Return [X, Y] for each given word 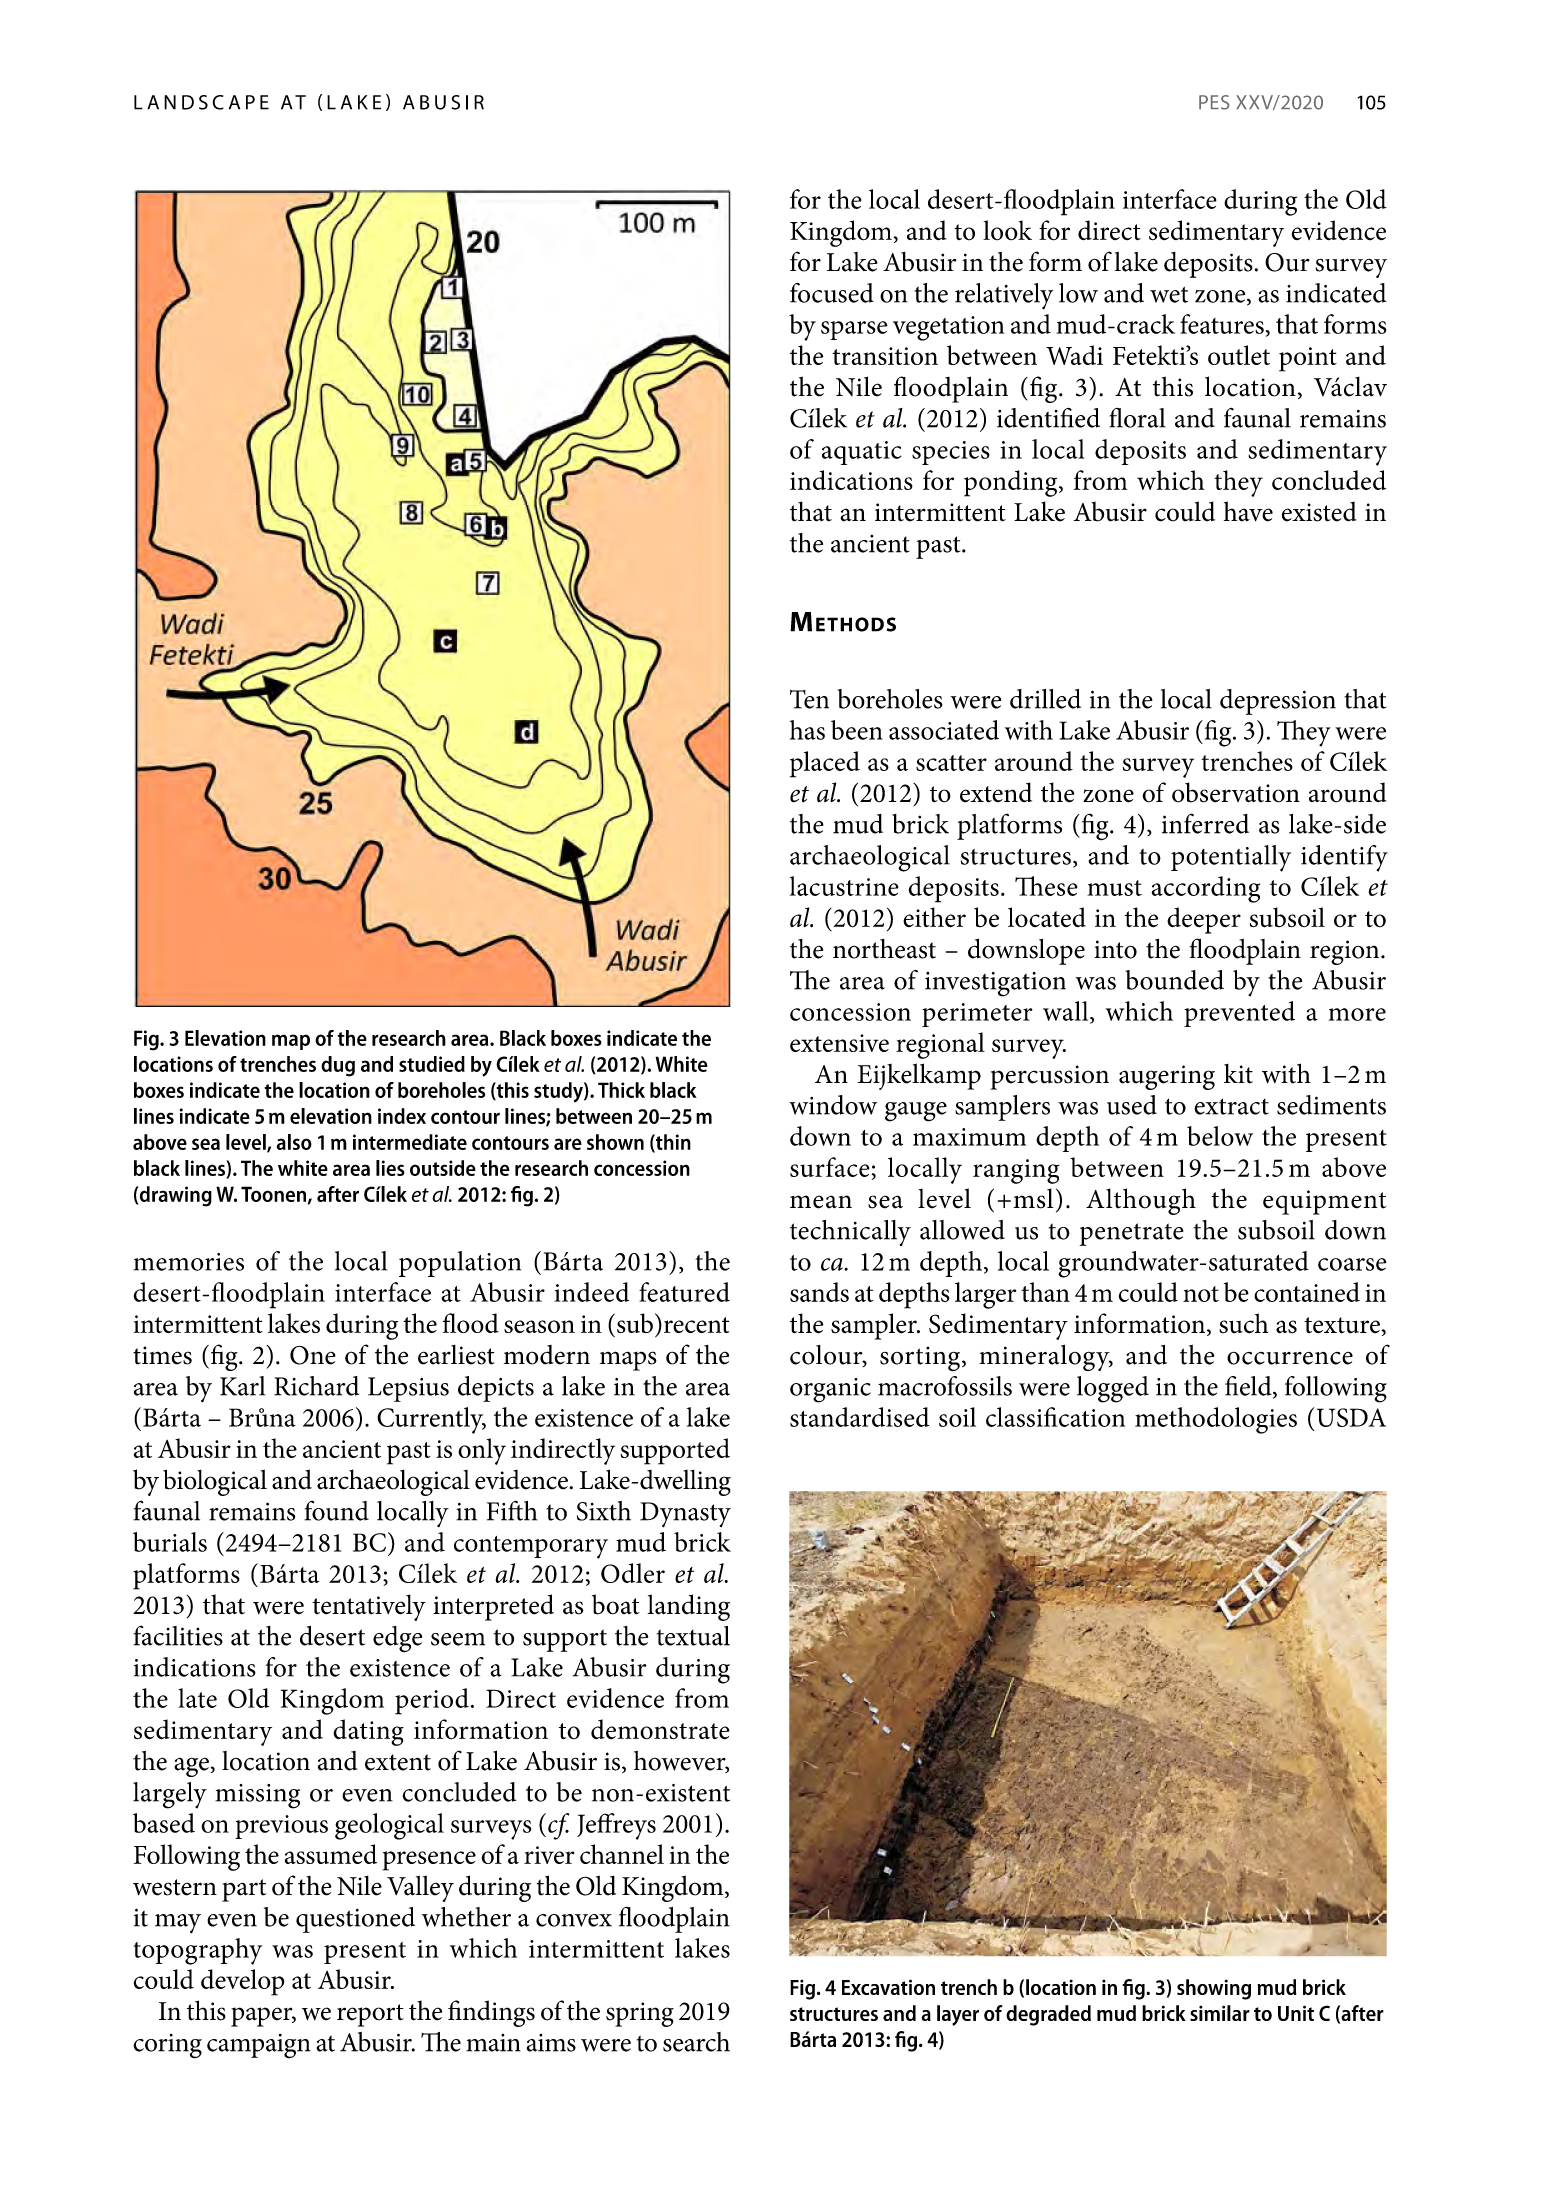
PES [1214, 102]
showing [1214, 1989]
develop [243, 1982]
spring [640, 2014]
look [1007, 230]
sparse [854, 330]
